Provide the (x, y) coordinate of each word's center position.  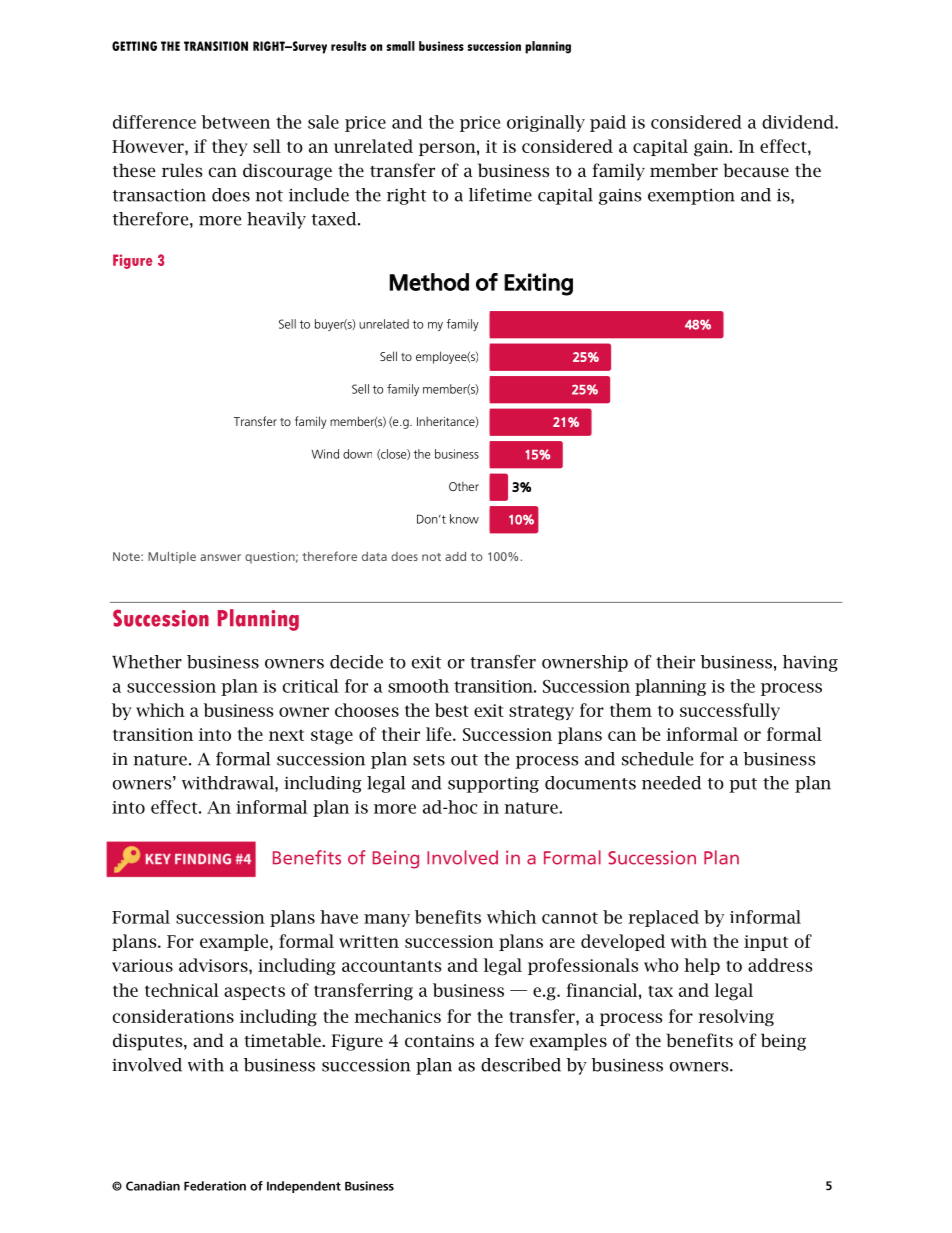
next (286, 735)
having (810, 663)
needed (671, 783)
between (235, 122)
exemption (691, 197)
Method (429, 282)
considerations (173, 1016)
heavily (276, 220)
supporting (493, 785)
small (401, 46)
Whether (147, 662)
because (756, 170)
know (464, 519)
